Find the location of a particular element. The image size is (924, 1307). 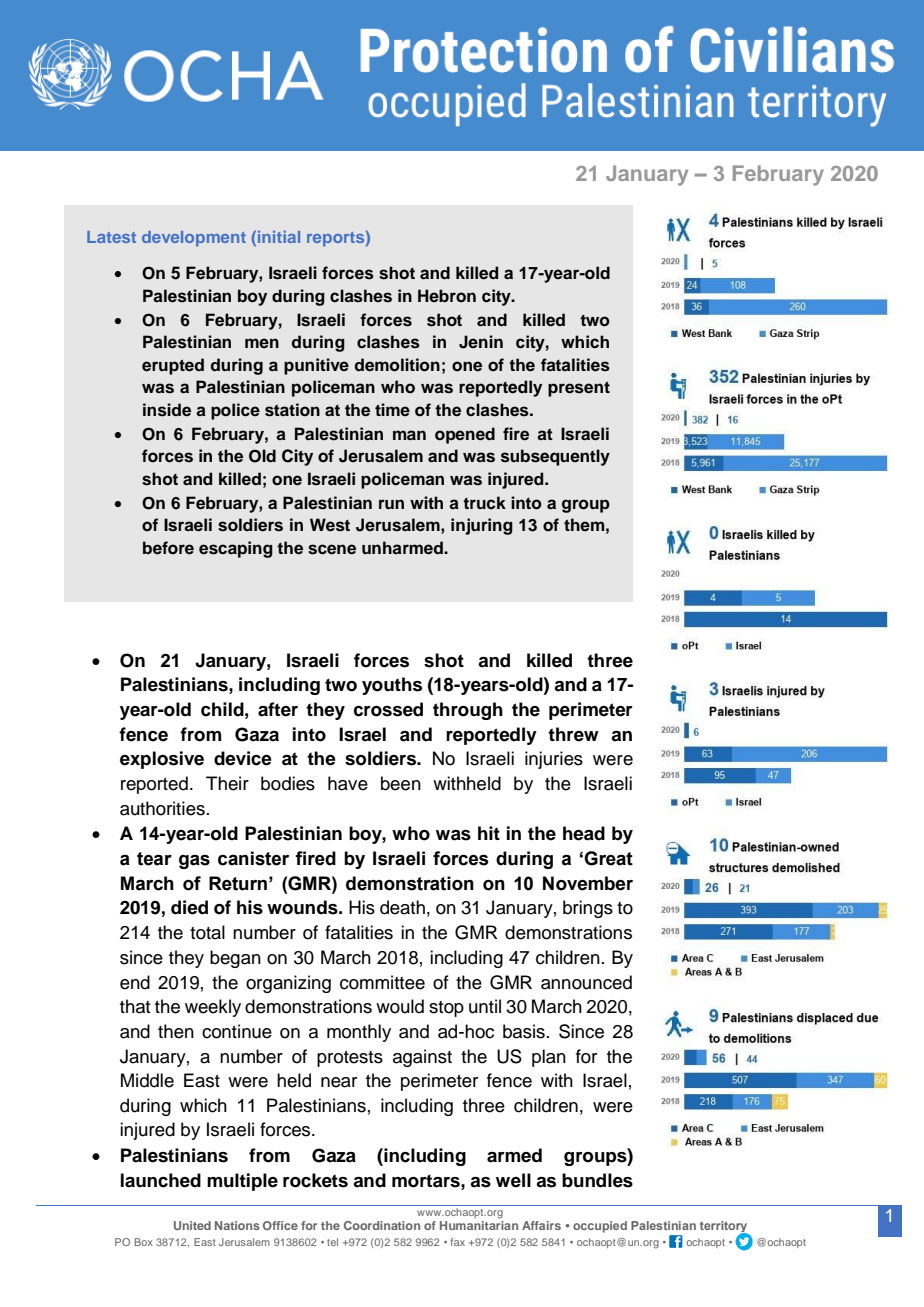

Affairs is located at coordinates (541, 1225).
